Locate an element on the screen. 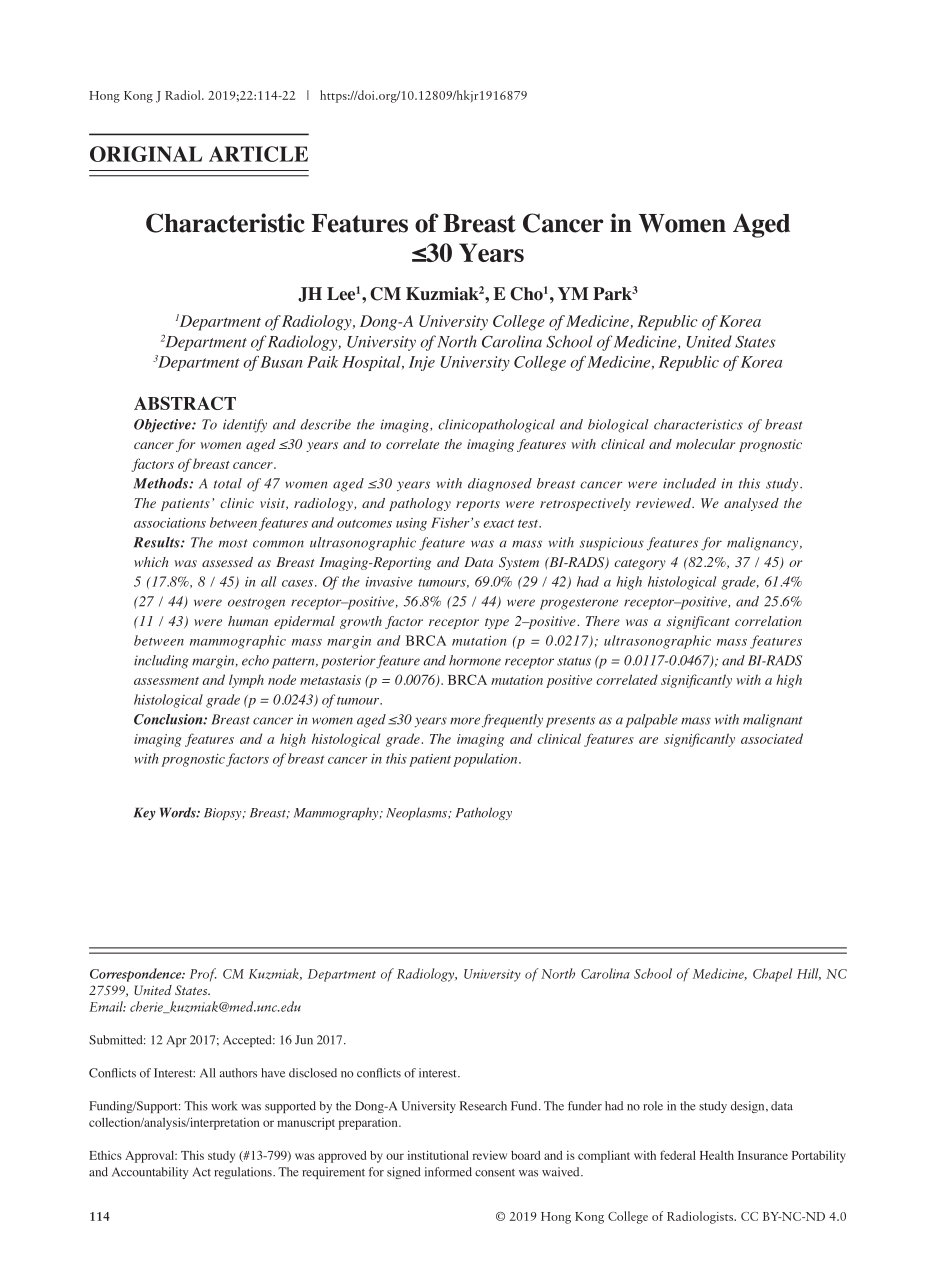 This screenshot has width=936, height=1288. Health is located at coordinates (717, 1155).
